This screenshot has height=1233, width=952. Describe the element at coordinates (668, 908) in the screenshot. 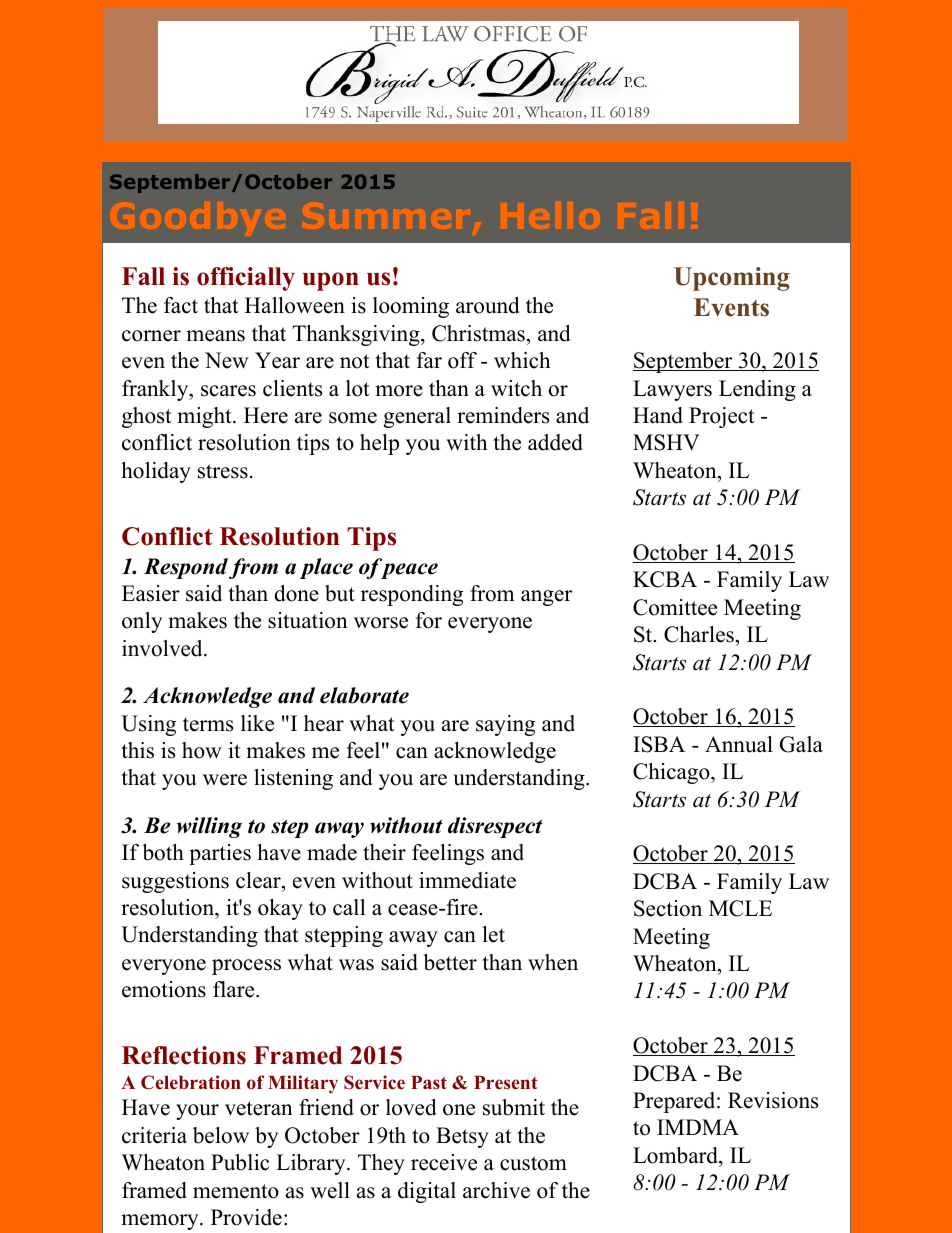

I see `Section` at that location.
